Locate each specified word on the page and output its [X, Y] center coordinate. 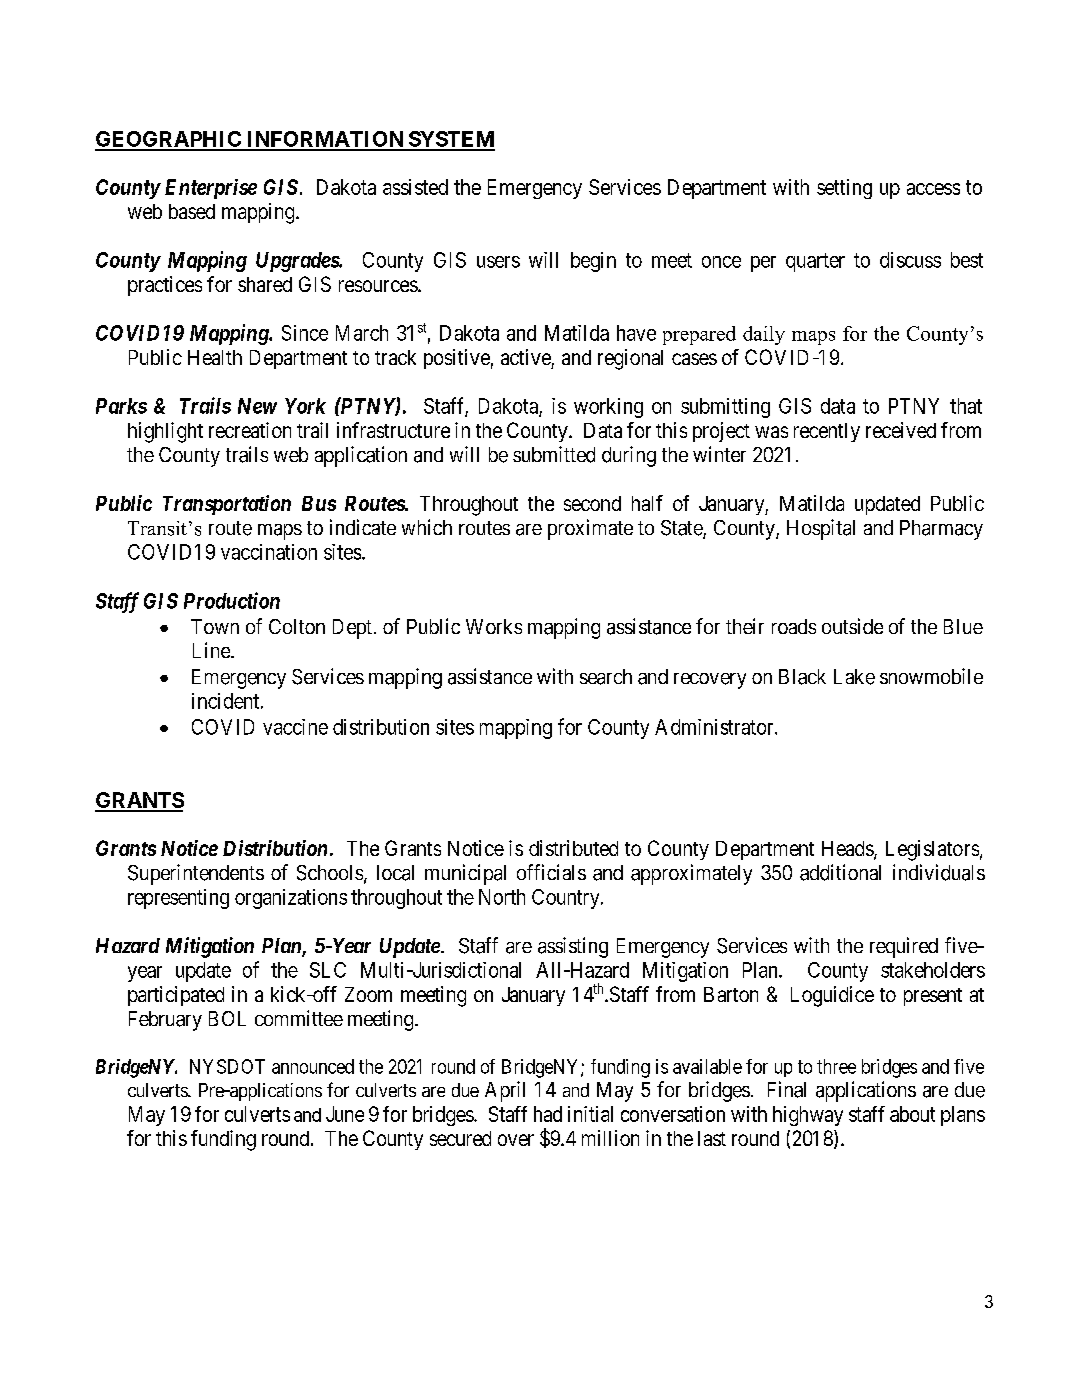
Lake [854, 677]
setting [844, 189]
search [606, 677]
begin [593, 262]
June [345, 1114]
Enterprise [211, 189]
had [548, 1114]
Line [212, 650]
